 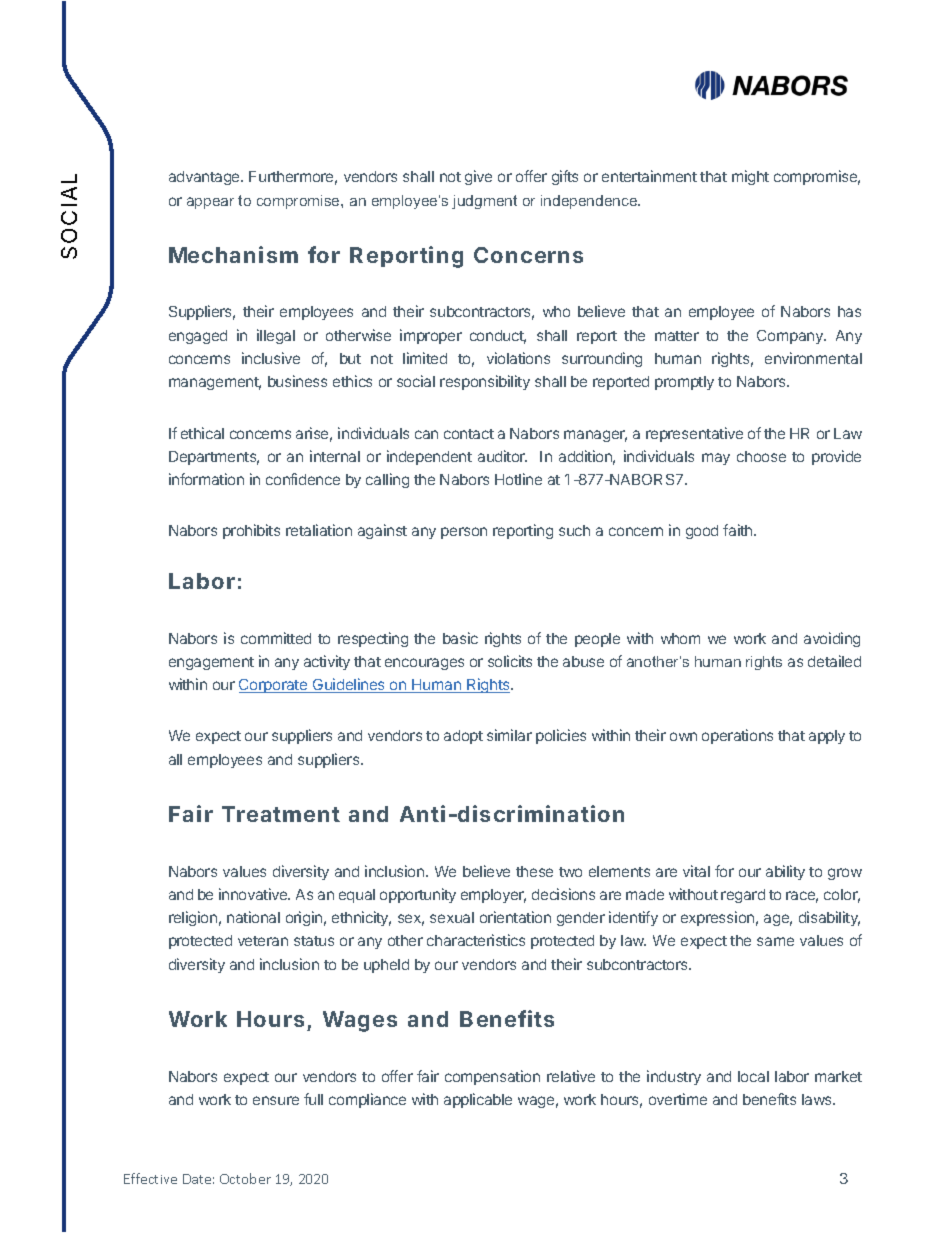 What do you see at coordinates (818, 1099) in the document?
I see `laws` at bounding box center [818, 1099].
